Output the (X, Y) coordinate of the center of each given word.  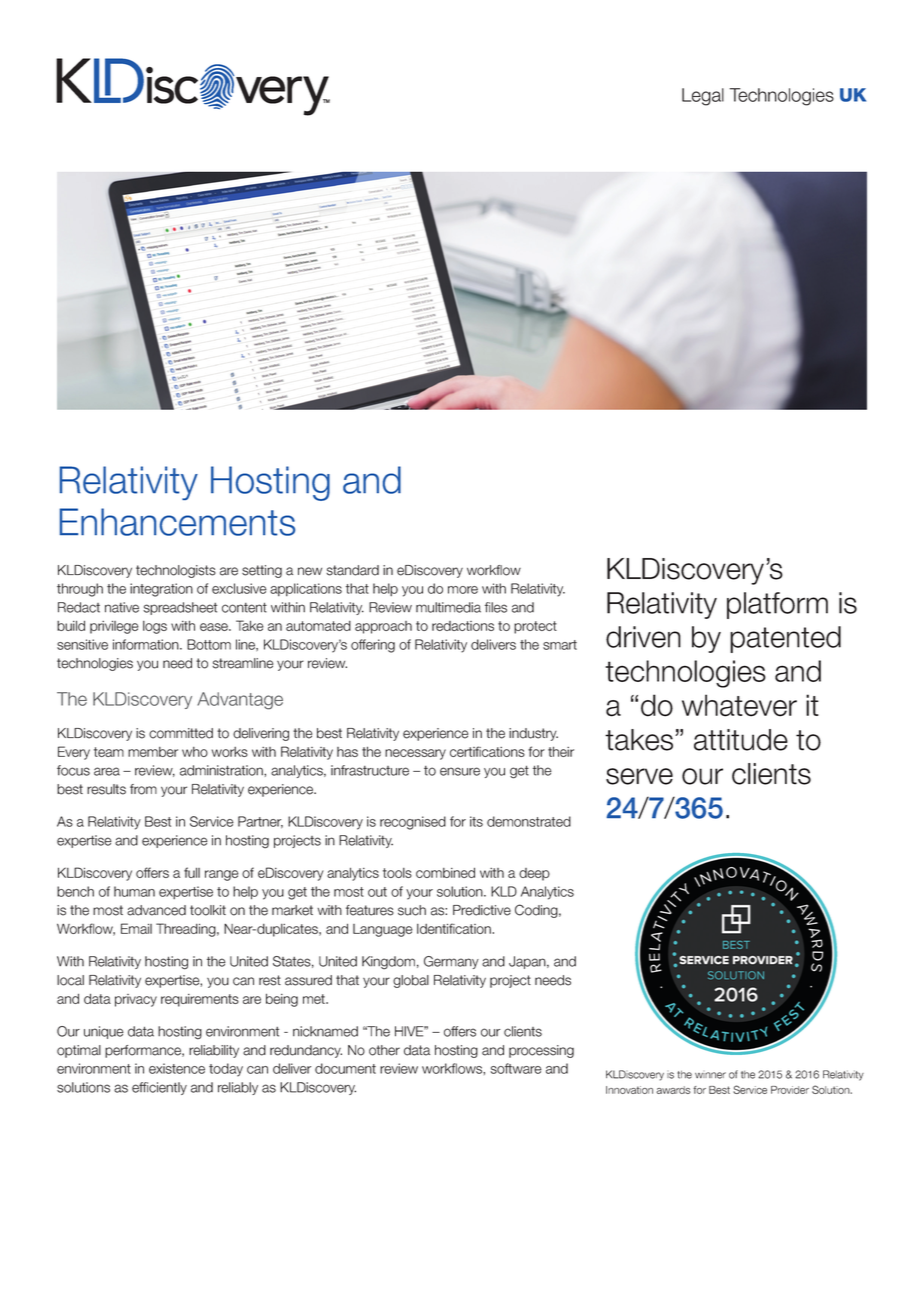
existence (177, 1068)
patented (785, 639)
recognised (413, 823)
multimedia (448, 607)
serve (639, 776)
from (143, 789)
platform (777, 605)
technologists (176, 571)
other (384, 1050)
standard (353, 570)
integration (161, 590)
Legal (703, 97)
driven (643, 637)
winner (710, 1075)
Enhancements (177, 522)
